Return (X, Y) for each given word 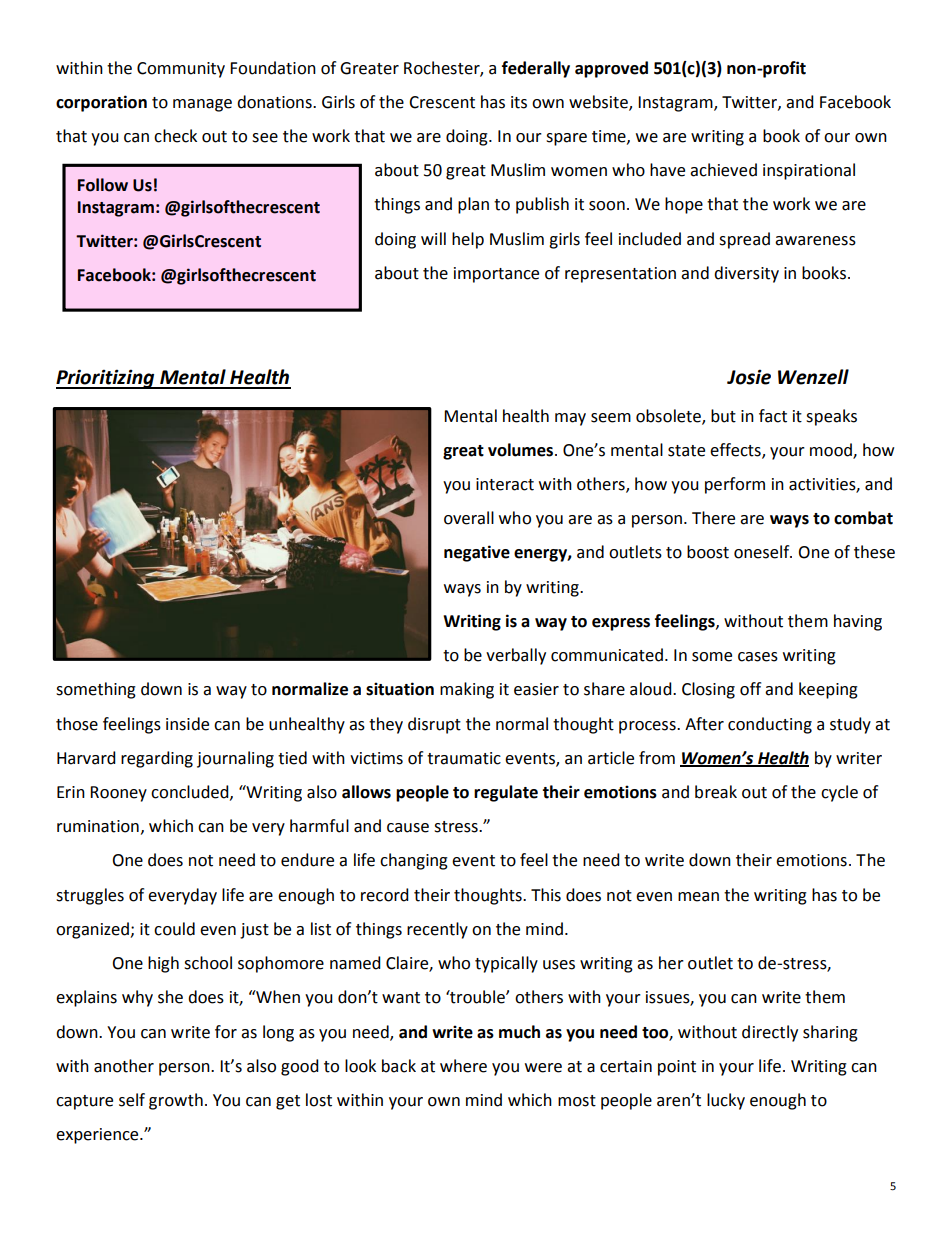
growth (176, 1101)
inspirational (809, 171)
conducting (770, 725)
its (519, 102)
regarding (157, 759)
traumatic (464, 758)
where (463, 1066)
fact (773, 416)
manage (202, 105)
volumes (522, 450)
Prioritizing (106, 379)
